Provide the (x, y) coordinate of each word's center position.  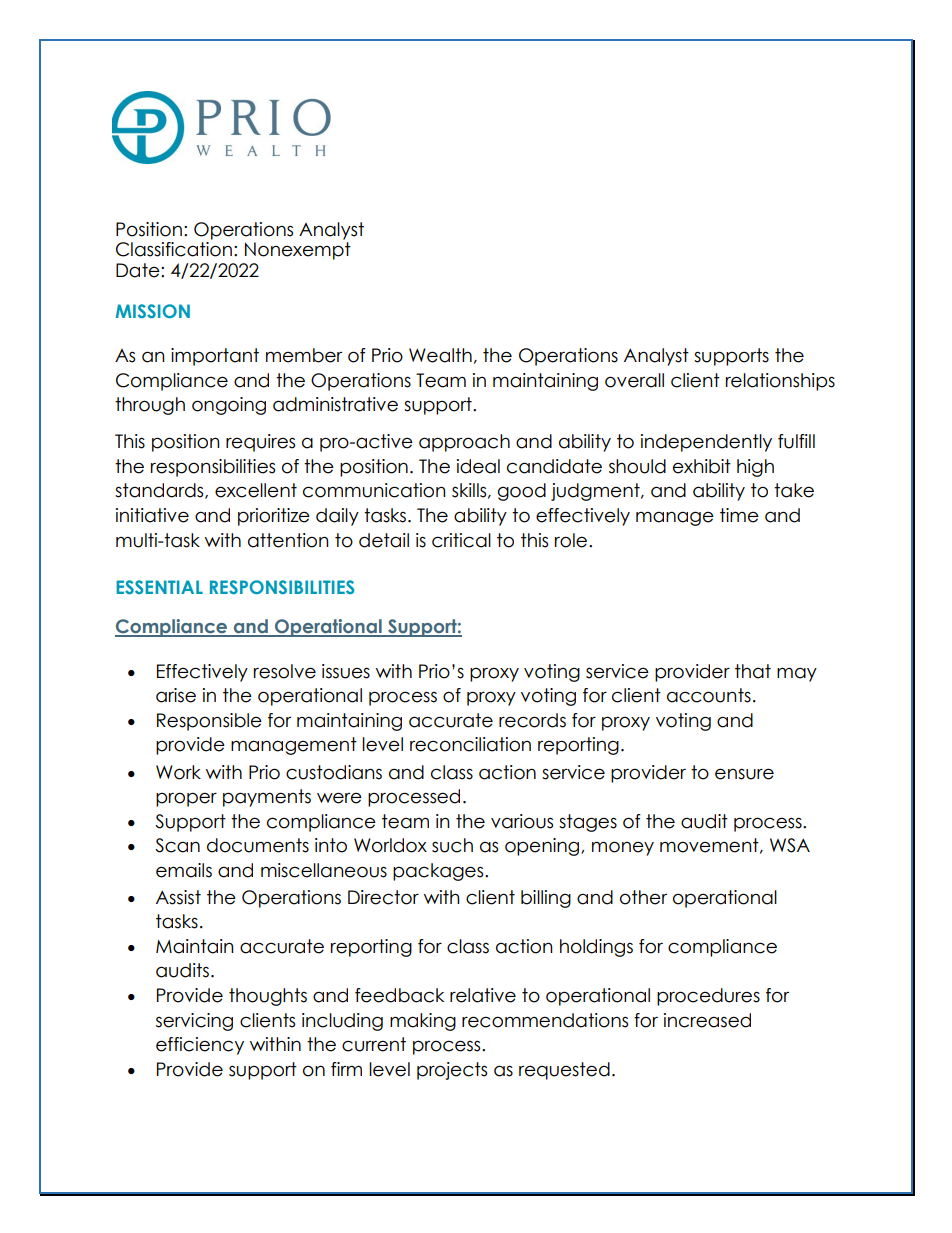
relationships (780, 382)
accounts (709, 695)
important (215, 357)
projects (452, 1071)
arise (176, 695)
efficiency (200, 1046)
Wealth (440, 355)
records (532, 720)
